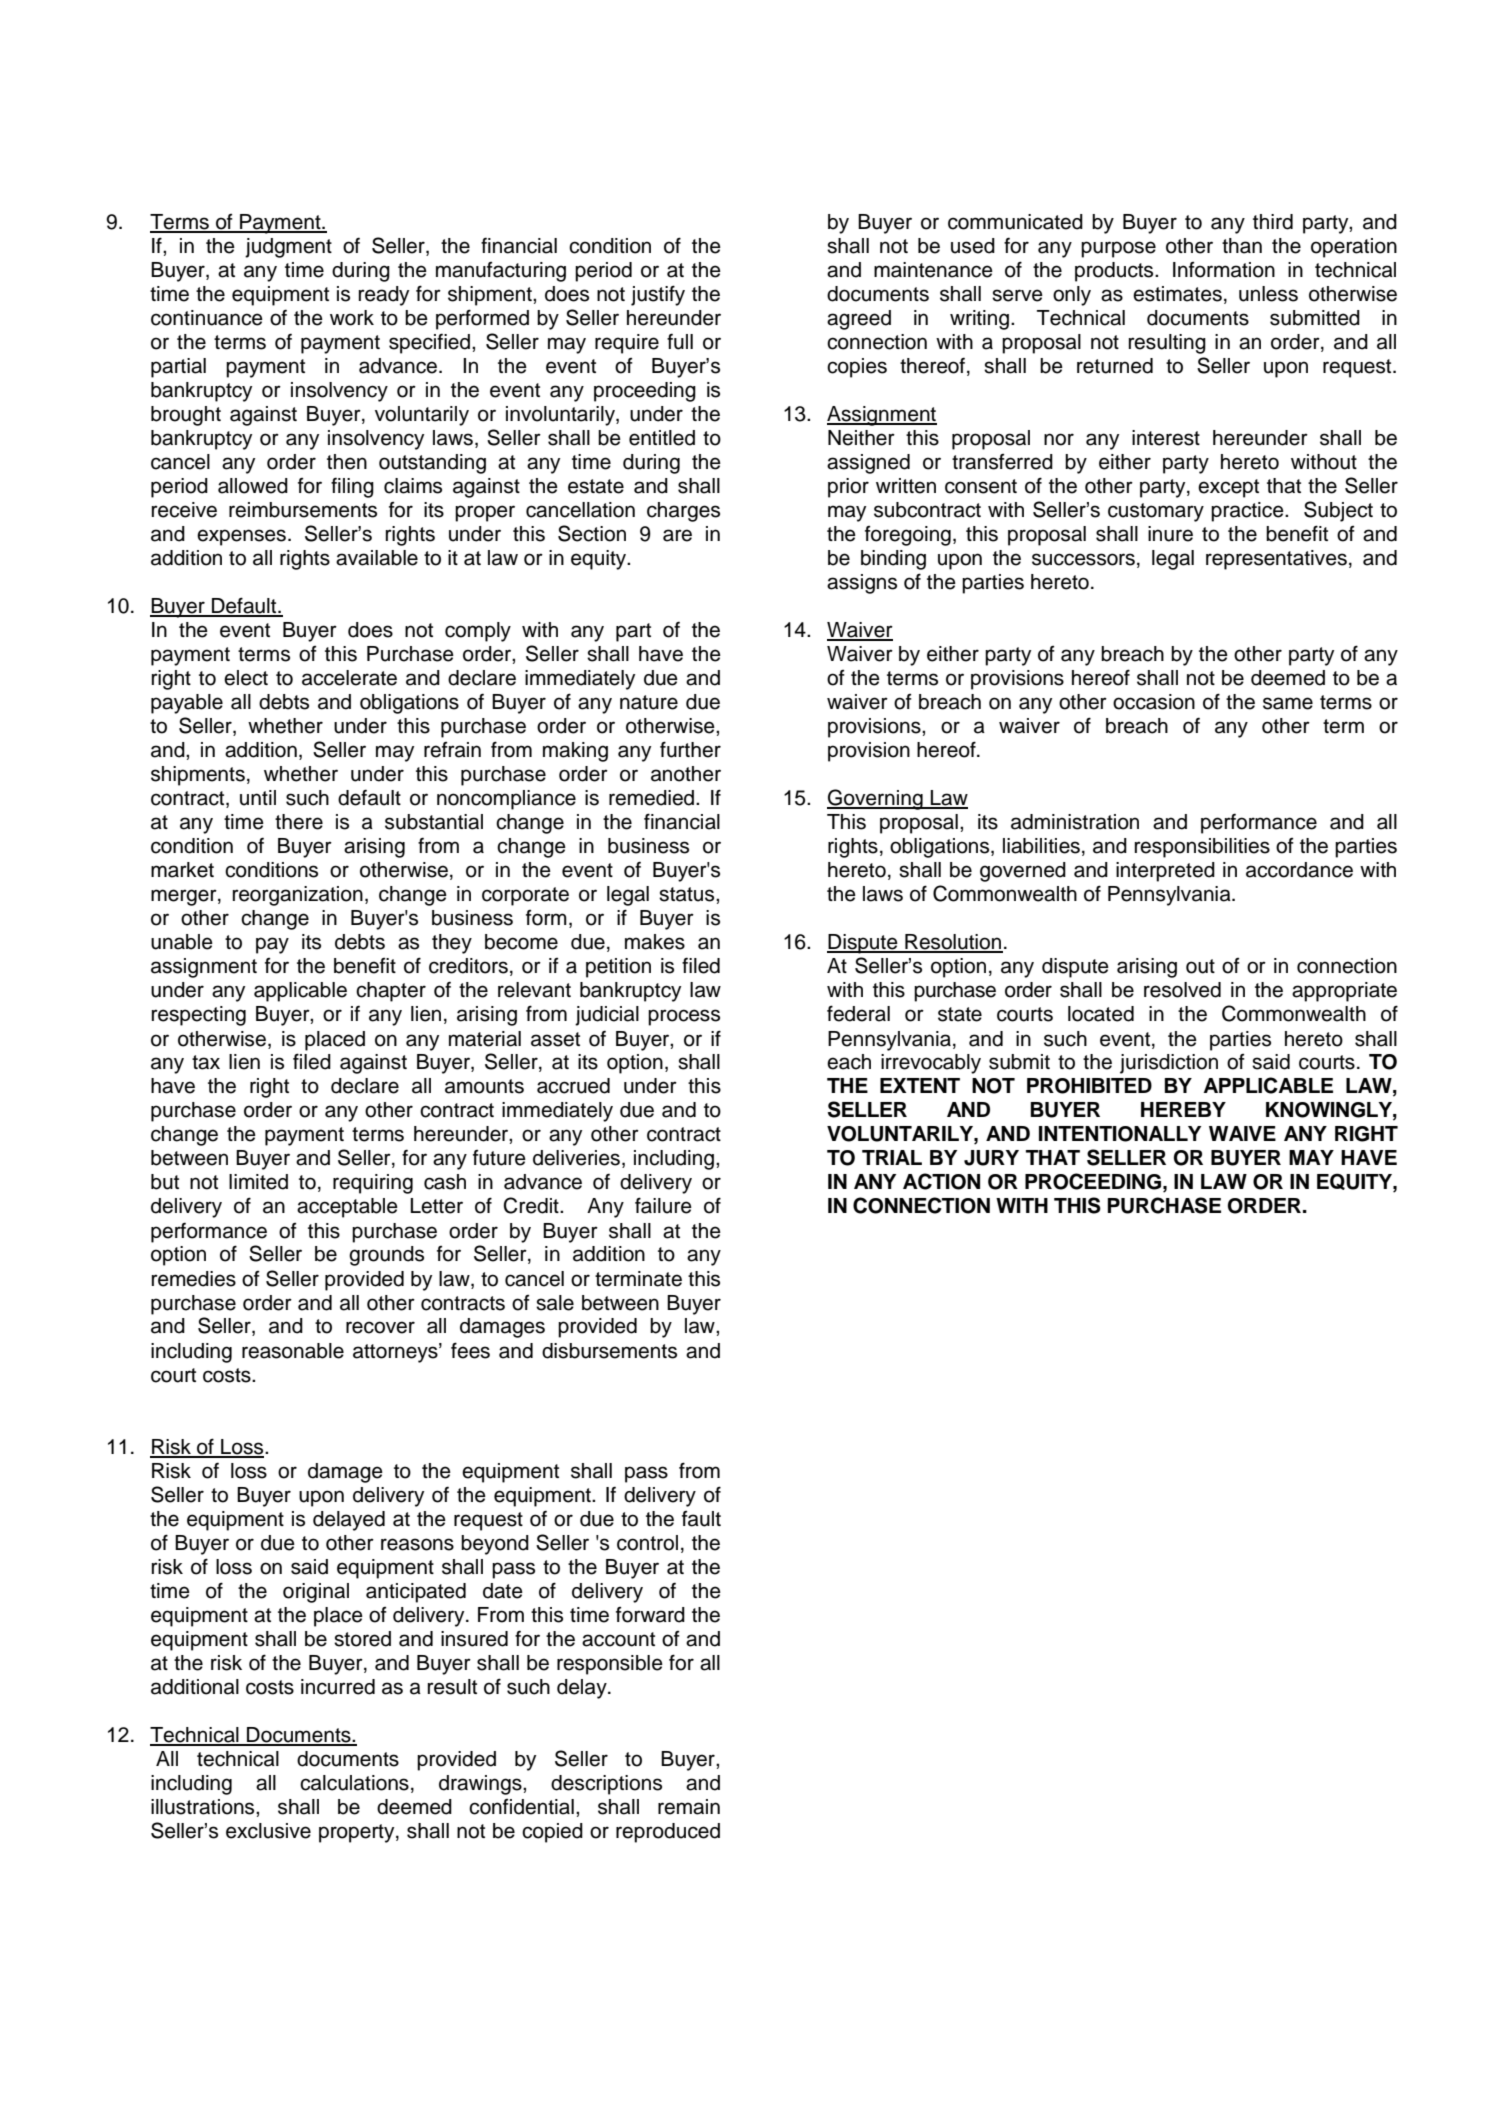  What do you see at coordinates (689, 1807) in the screenshot?
I see `remain` at bounding box center [689, 1807].
